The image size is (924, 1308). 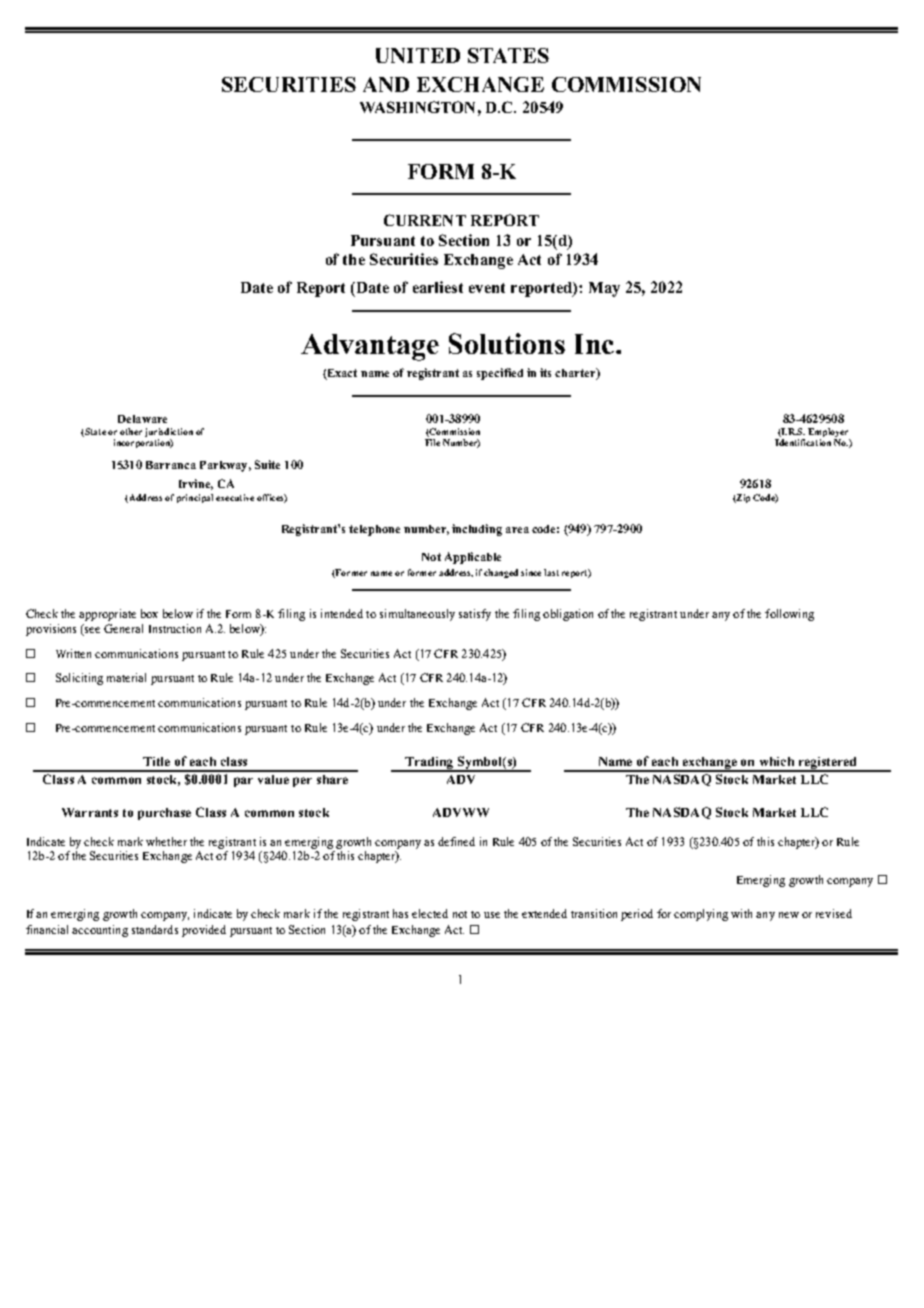 What do you see at coordinates (155, 929) in the screenshot?
I see `standards` at bounding box center [155, 929].
